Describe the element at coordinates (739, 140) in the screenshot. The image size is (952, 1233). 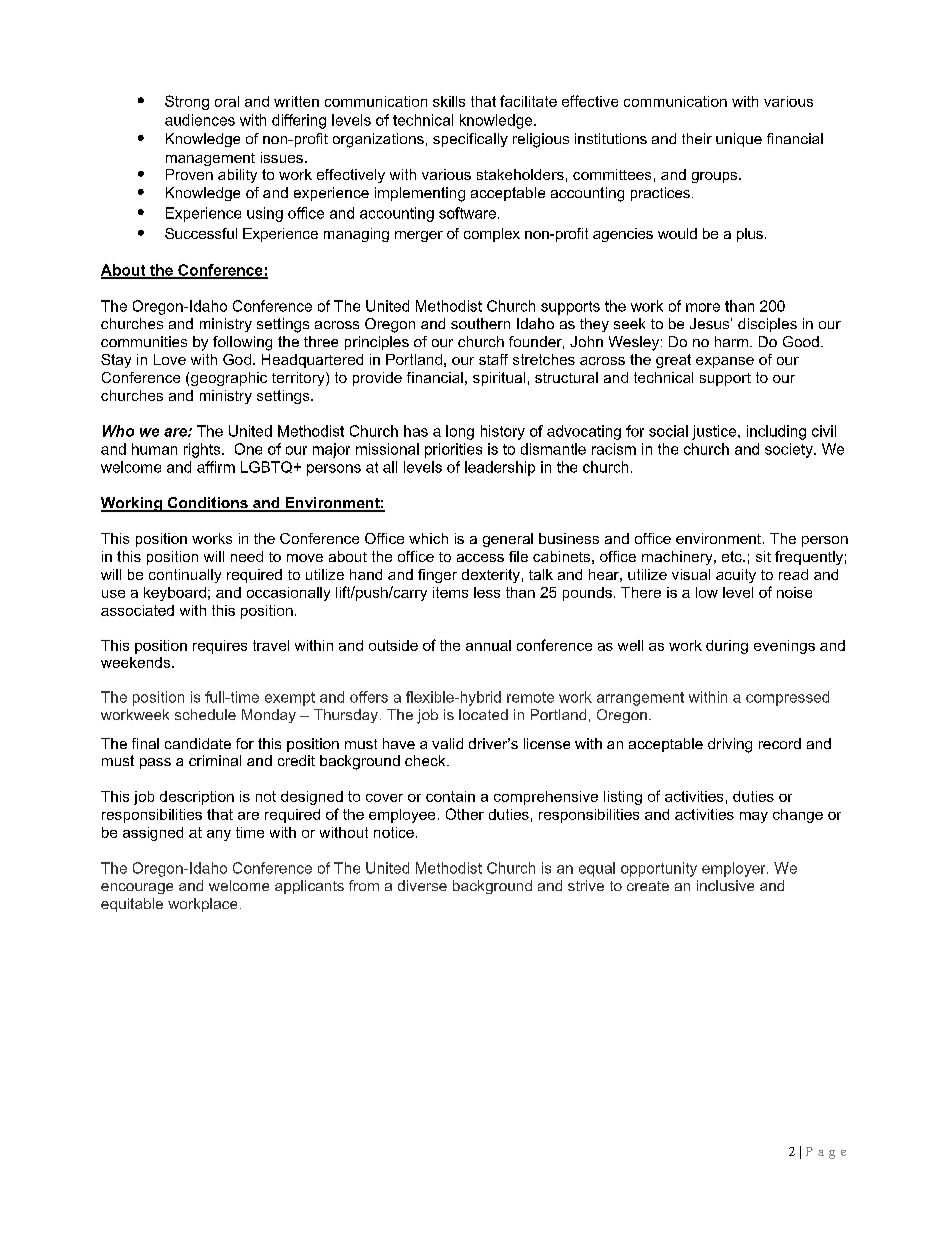
I see `unique` at that location.
